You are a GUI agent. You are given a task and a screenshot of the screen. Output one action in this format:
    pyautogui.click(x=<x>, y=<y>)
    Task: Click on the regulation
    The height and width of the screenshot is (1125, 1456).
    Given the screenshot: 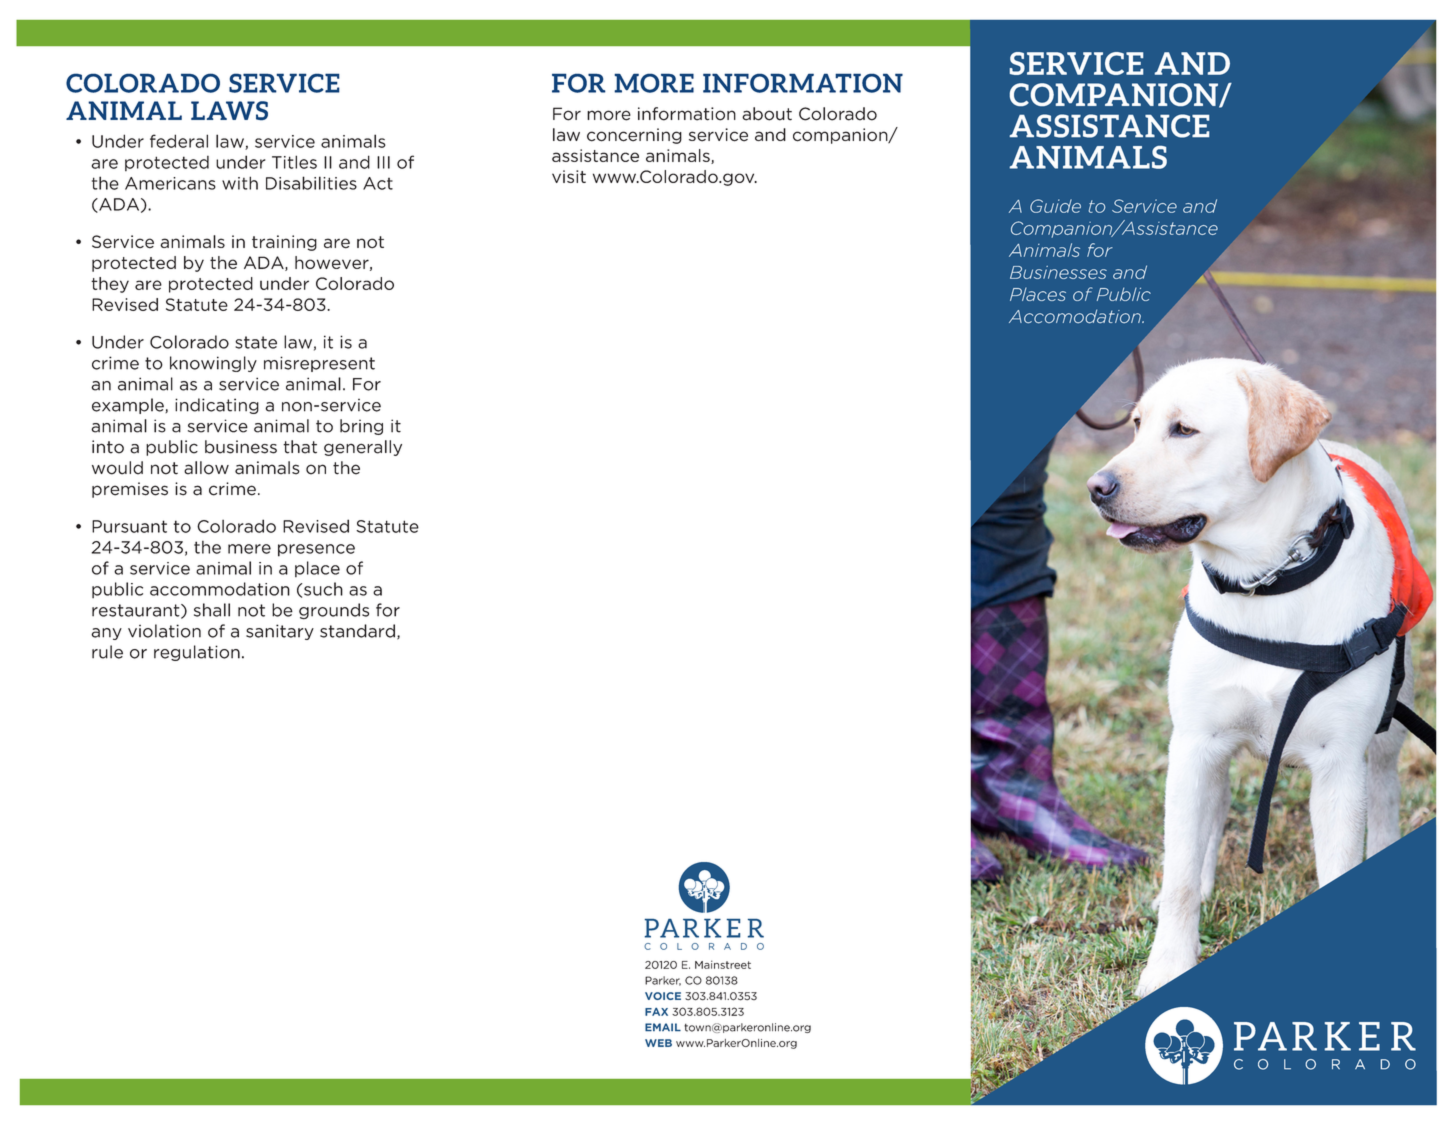 What is the action you would take?
    pyautogui.click(x=197, y=653)
